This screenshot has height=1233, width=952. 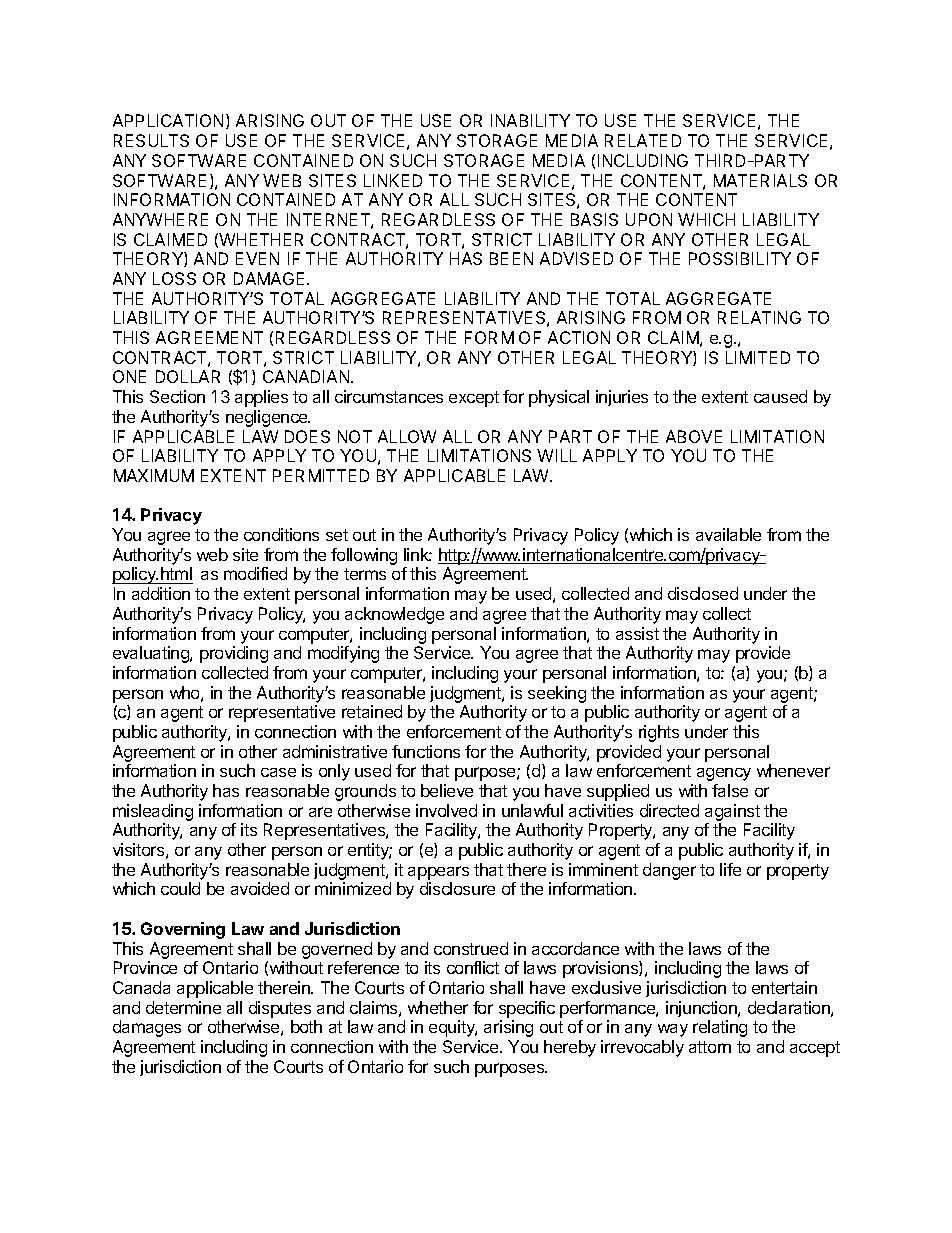 What do you see at coordinates (703, 593) in the screenshot?
I see `disclosed` at bounding box center [703, 593].
